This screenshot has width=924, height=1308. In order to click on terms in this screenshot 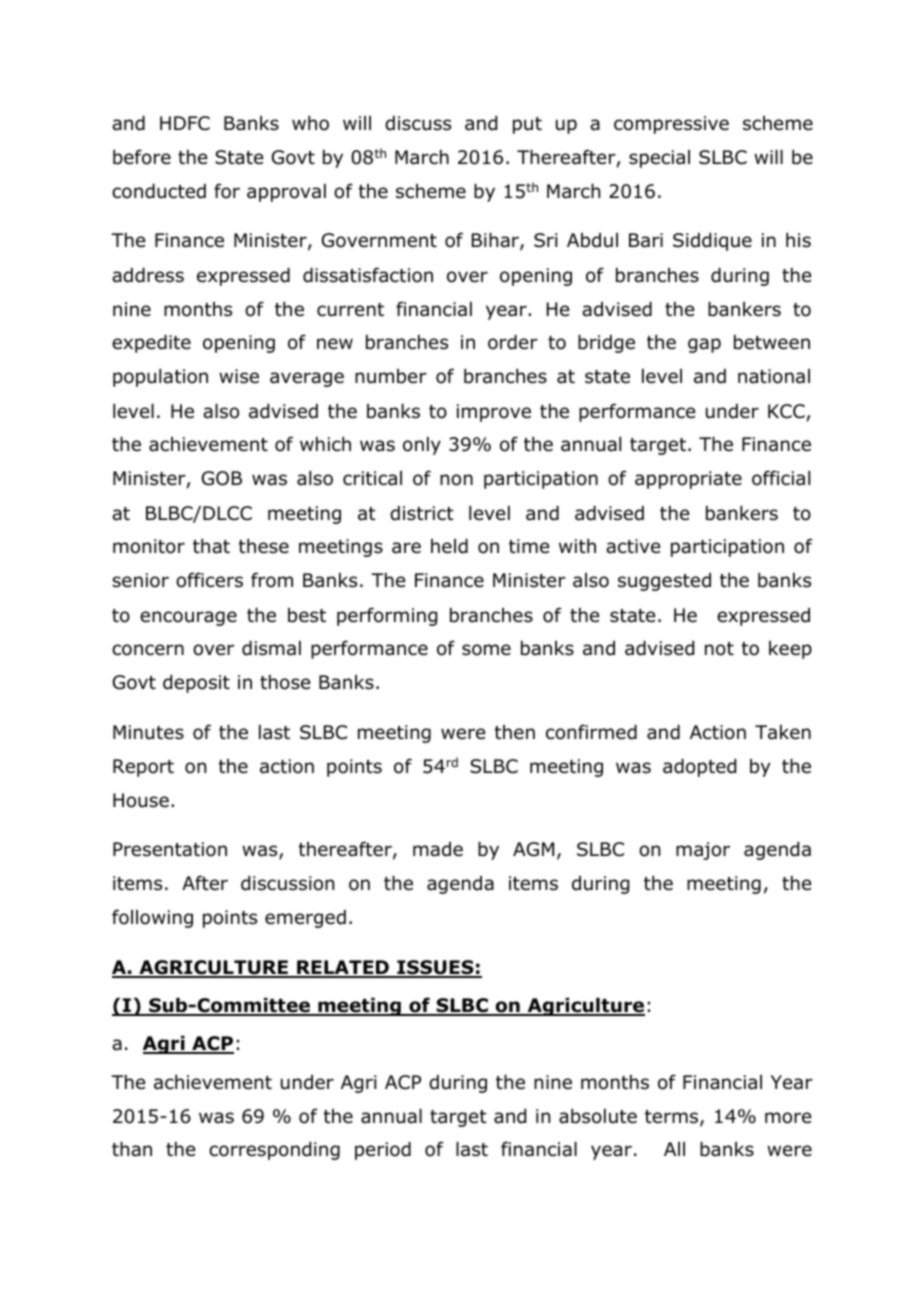, I will do `click(673, 1118)`.
